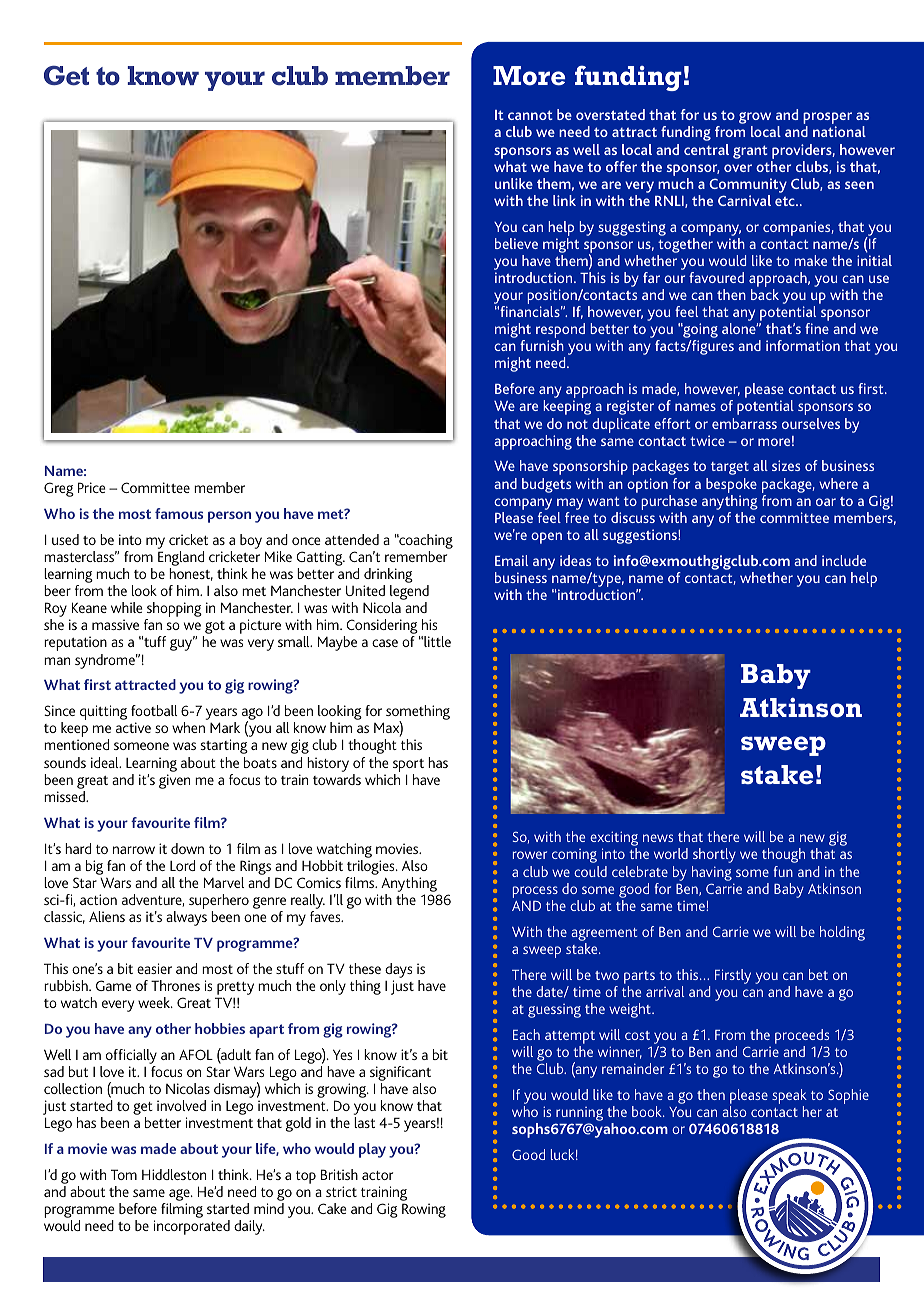 This screenshot has width=924, height=1308. What do you see at coordinates (750, 152) in the screenshot?
I see `grant` at bounding box center [750, 152].
